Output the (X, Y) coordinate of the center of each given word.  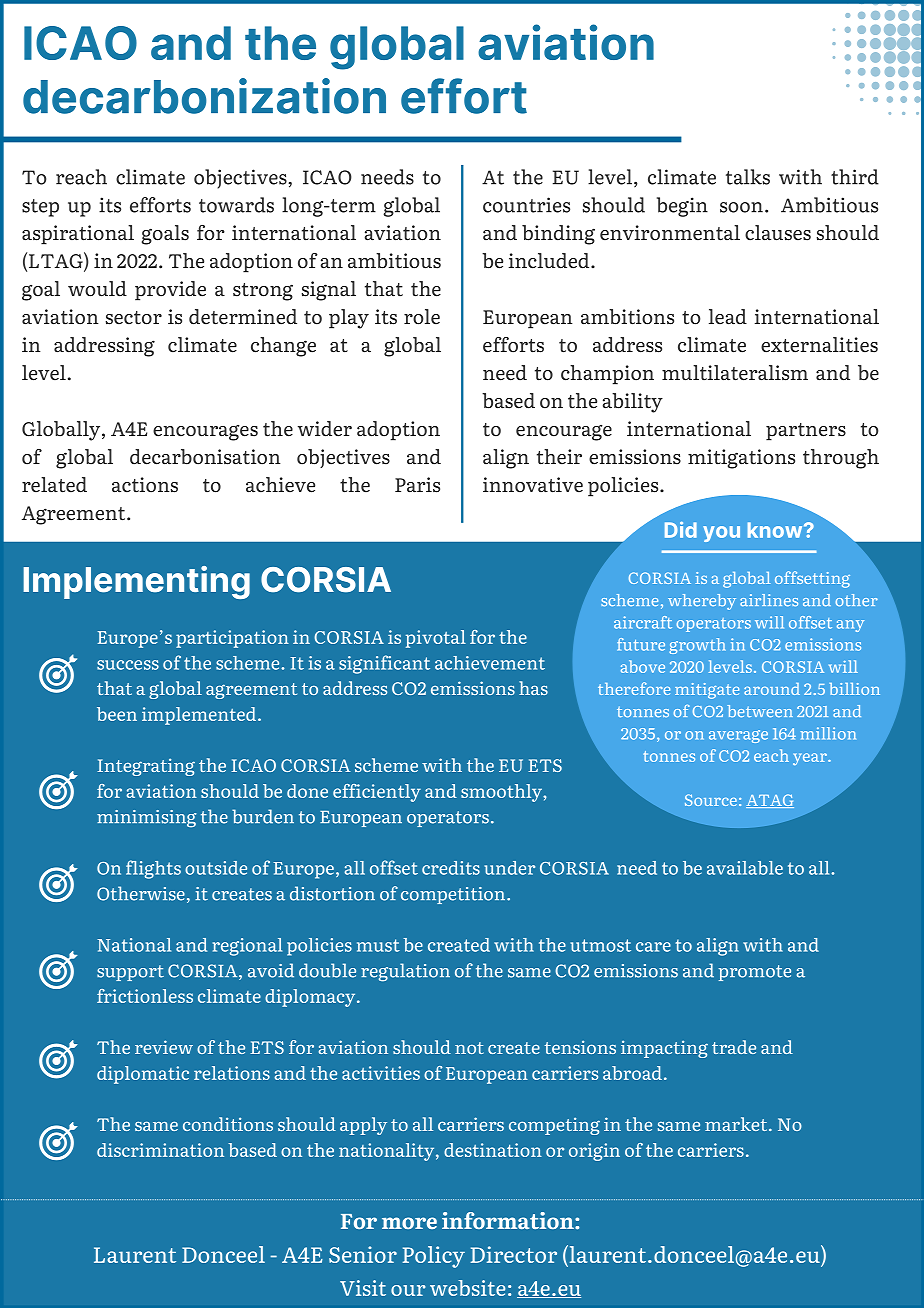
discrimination (160, 1150)
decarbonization (204, 96)
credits (451, 868)
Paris (417, 485)
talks (748, 177)
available (745, 868)
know (776, 530)
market (737, 1124)
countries (526, 205)
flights (153, 869)
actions (145, 485)
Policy (434, 1257)
